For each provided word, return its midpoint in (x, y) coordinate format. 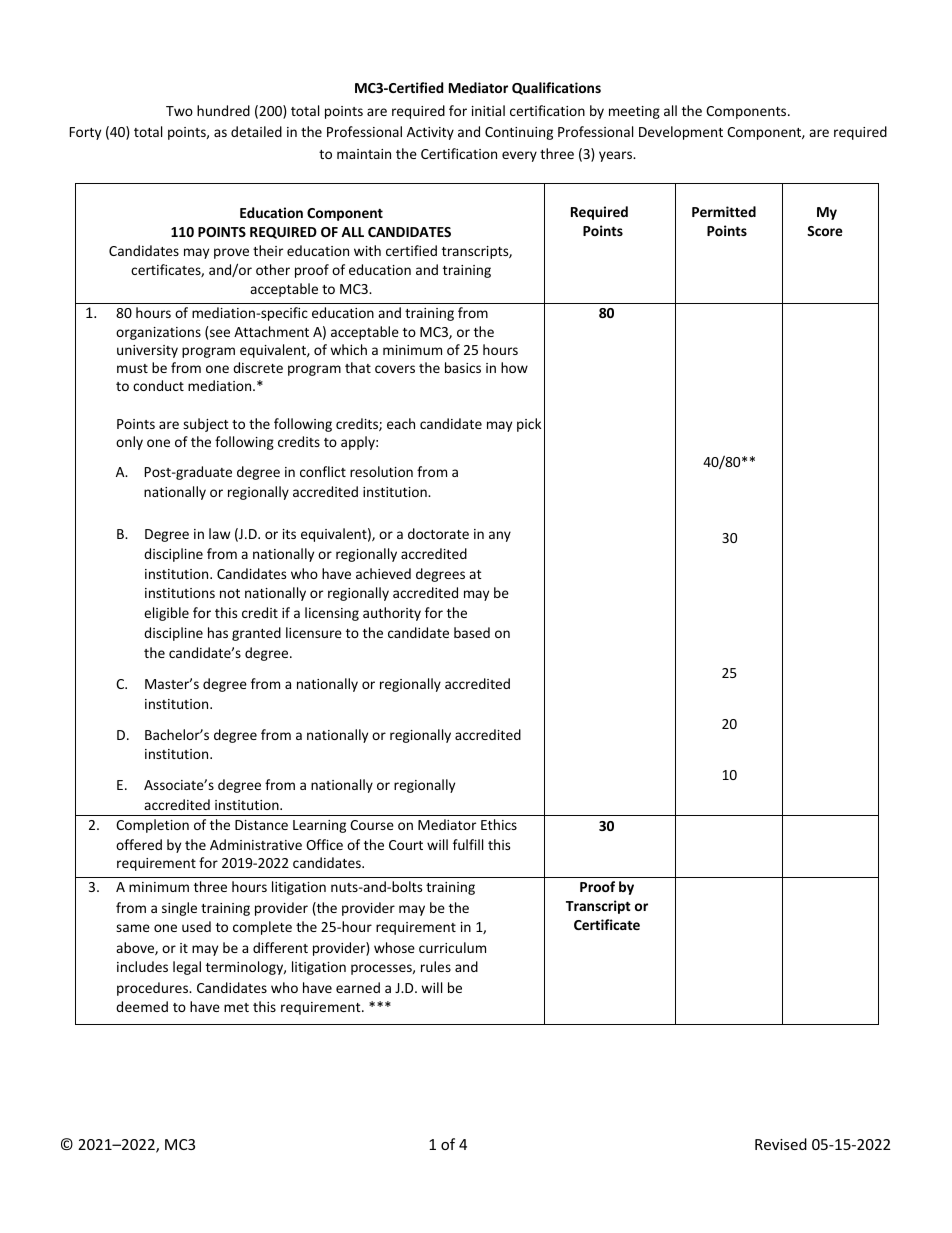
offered (139, 844)
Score (825, 231)
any (500, 536)
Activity (430, 133)
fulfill (468, 844)
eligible (166, 614)
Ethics (499, 824)
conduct (158, 385)
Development (681, 133)
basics (463, 367)
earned (358, 987)
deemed (142, 1006)
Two (179, 111)
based (472, 632)
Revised (781, 1144)
